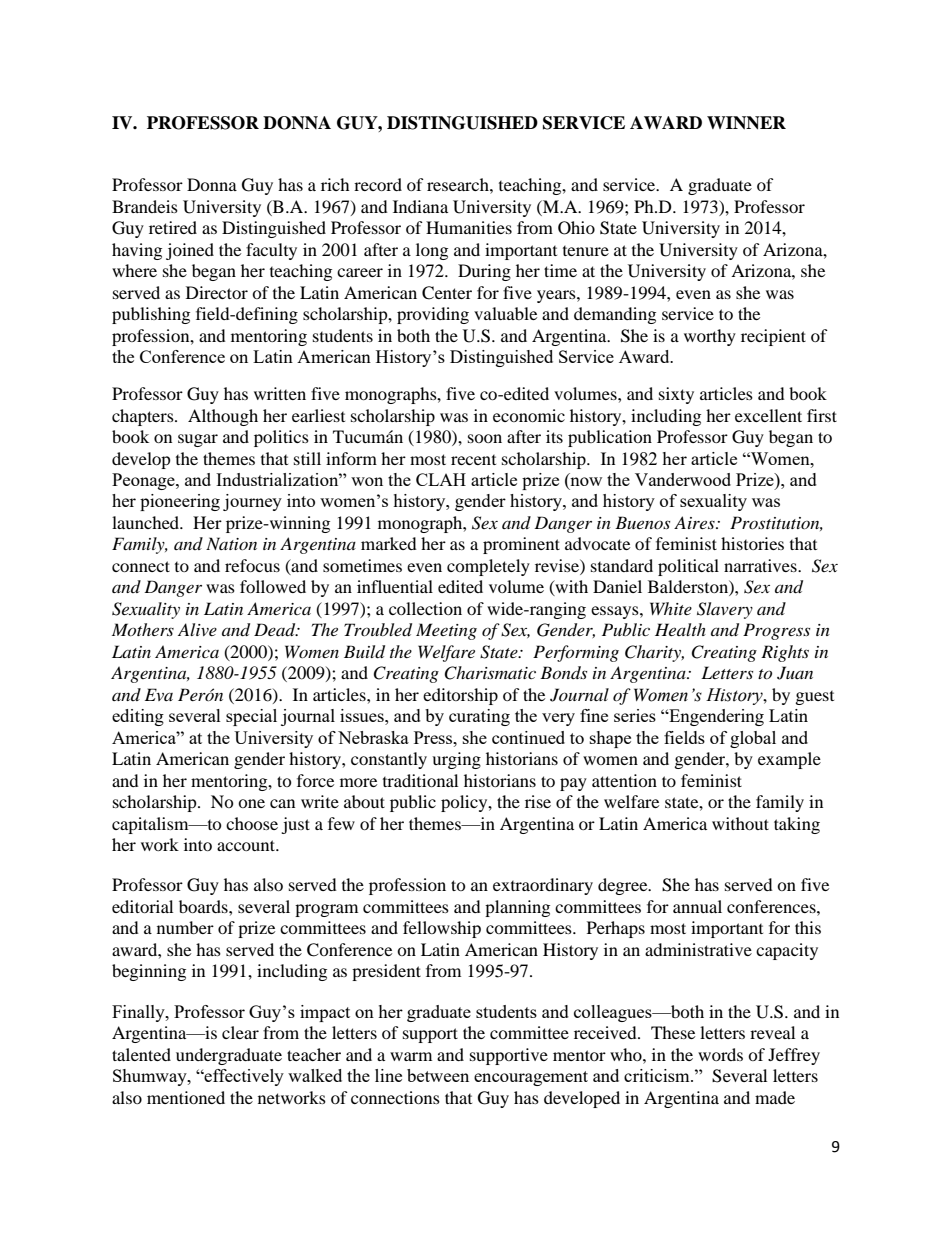  I want to click on WINNER, so click(746, 123).
